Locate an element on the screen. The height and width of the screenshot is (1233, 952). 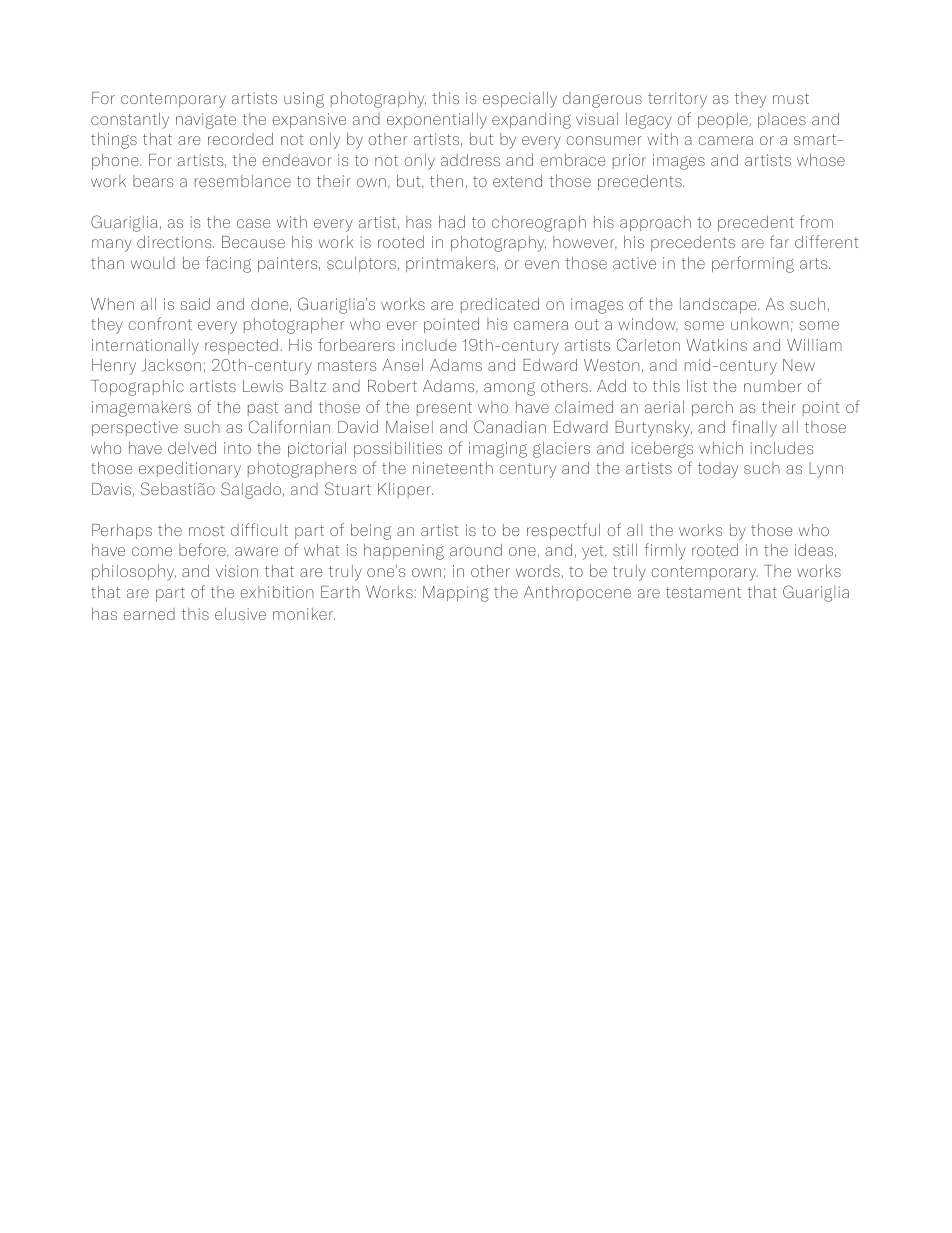
exponentially is located at coordinates (437, 121).
